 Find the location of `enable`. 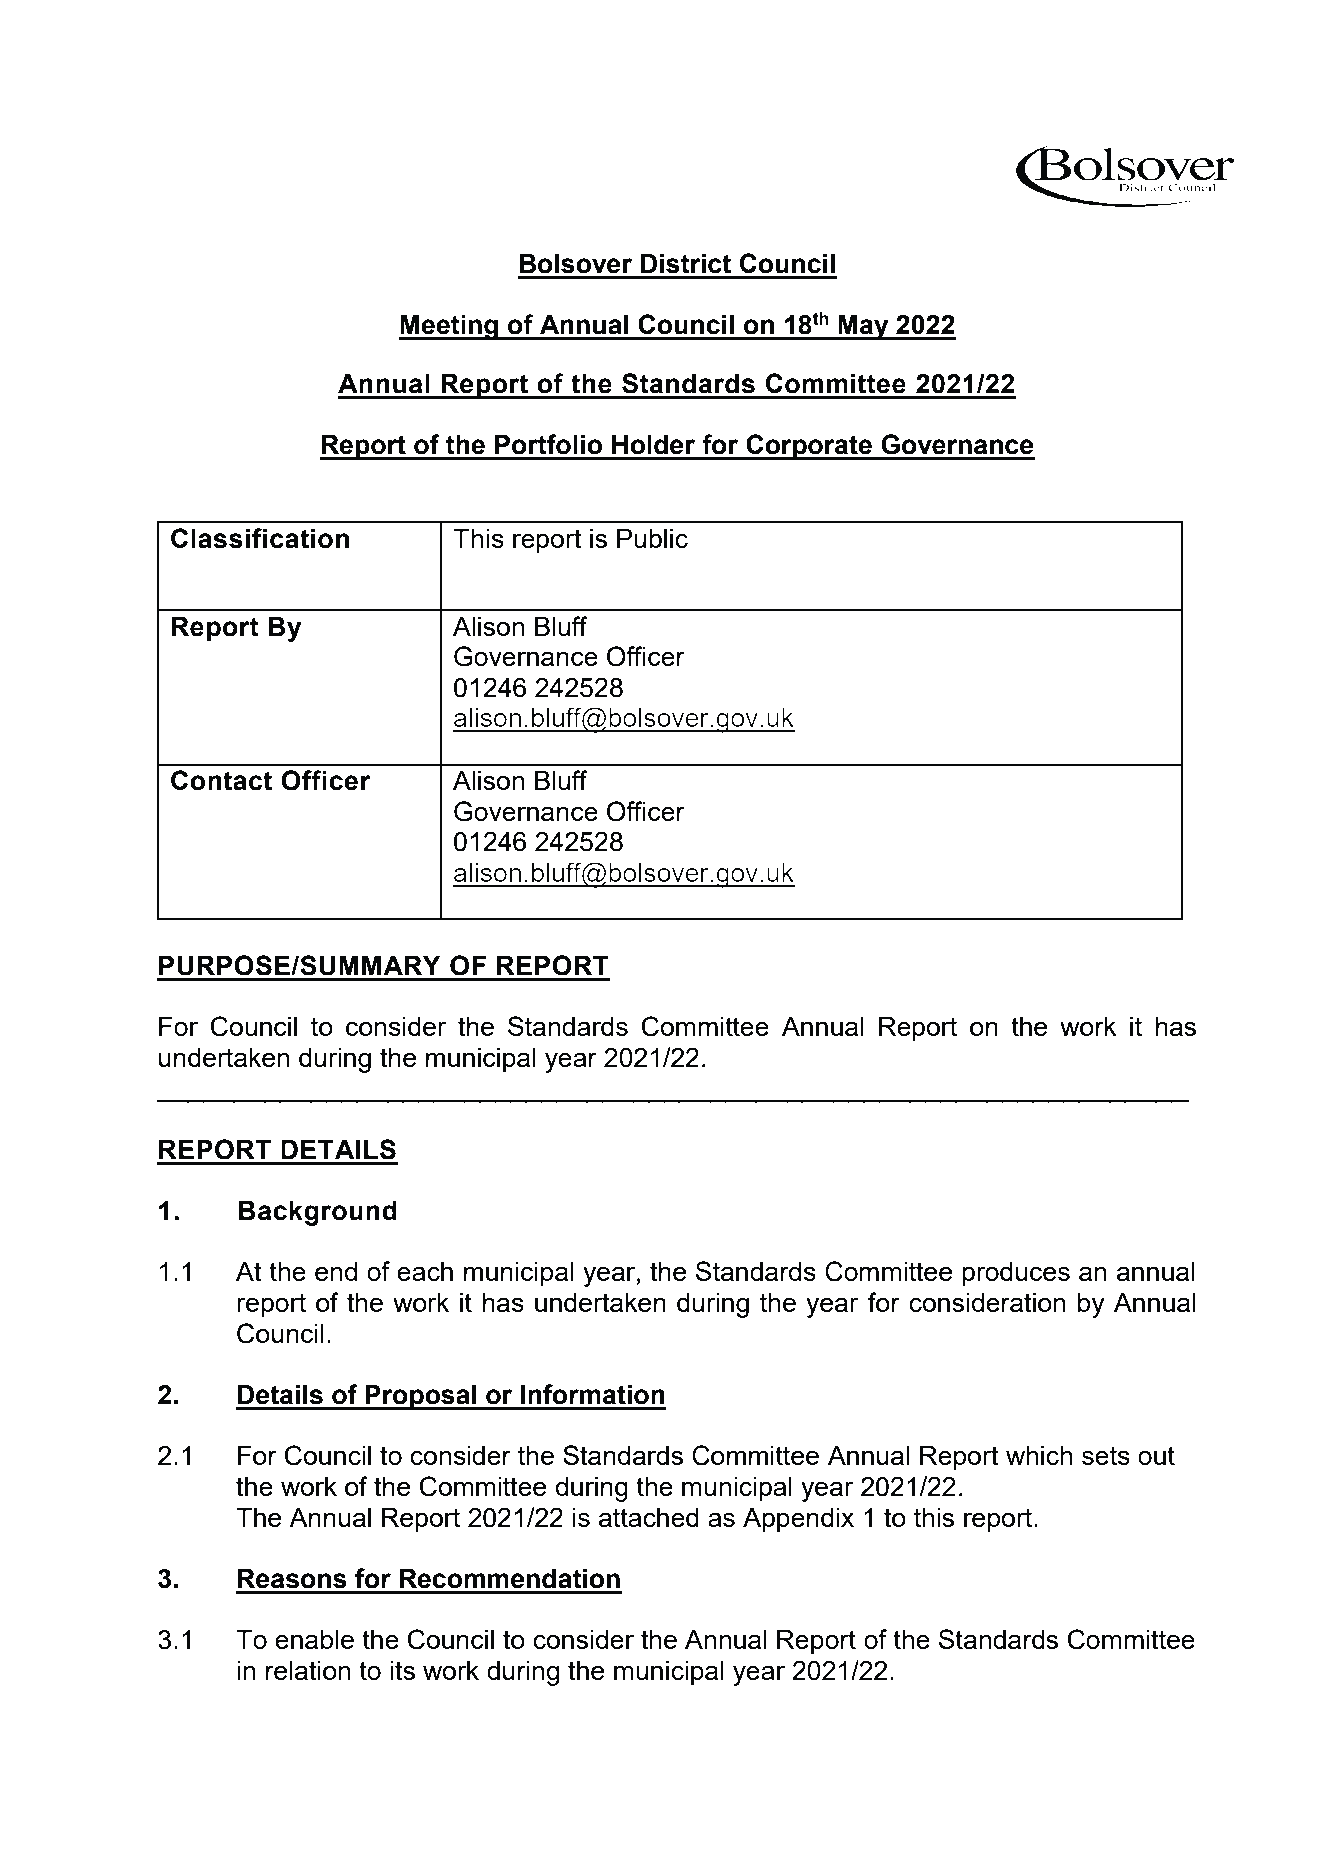

enable is located at coordinates (314, 1639).
